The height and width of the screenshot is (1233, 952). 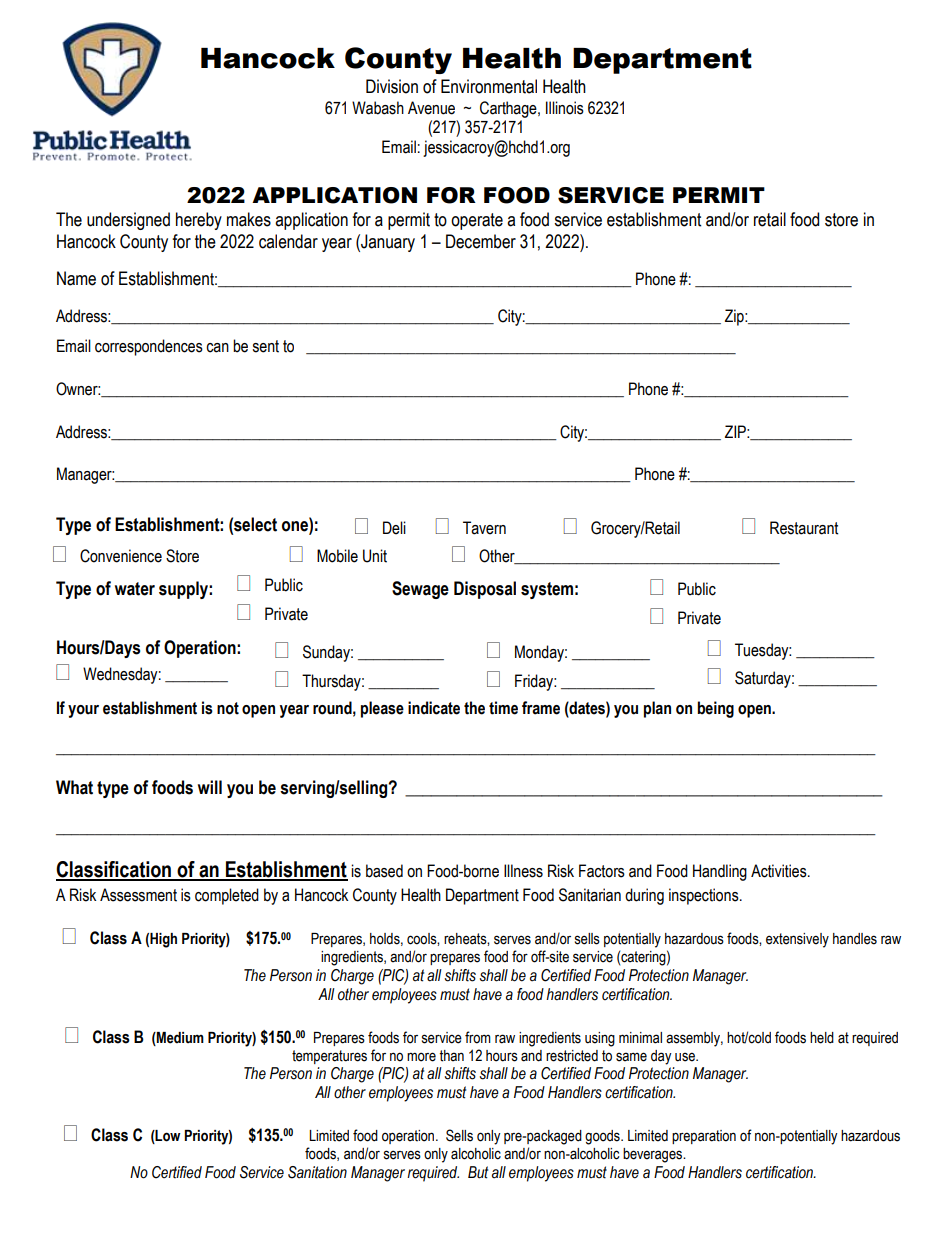 I want to click on But, so click(x=478, y=1172).
